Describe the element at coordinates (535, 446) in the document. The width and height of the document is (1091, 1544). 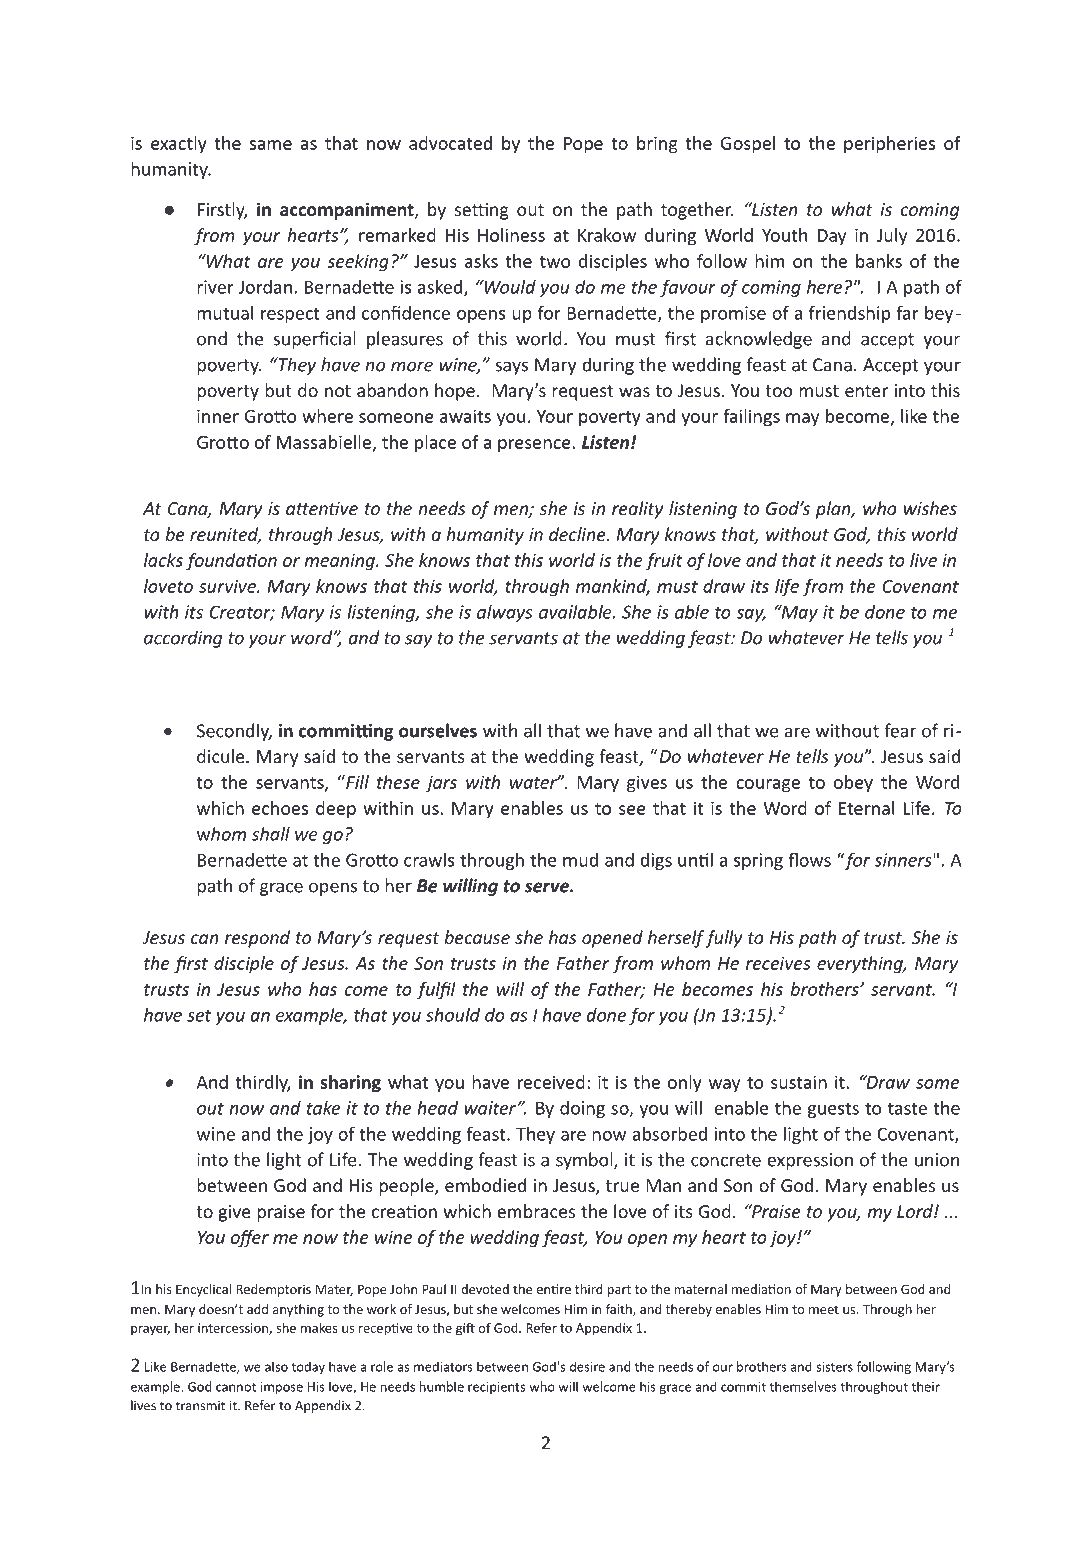
I see `presence` at that location.
